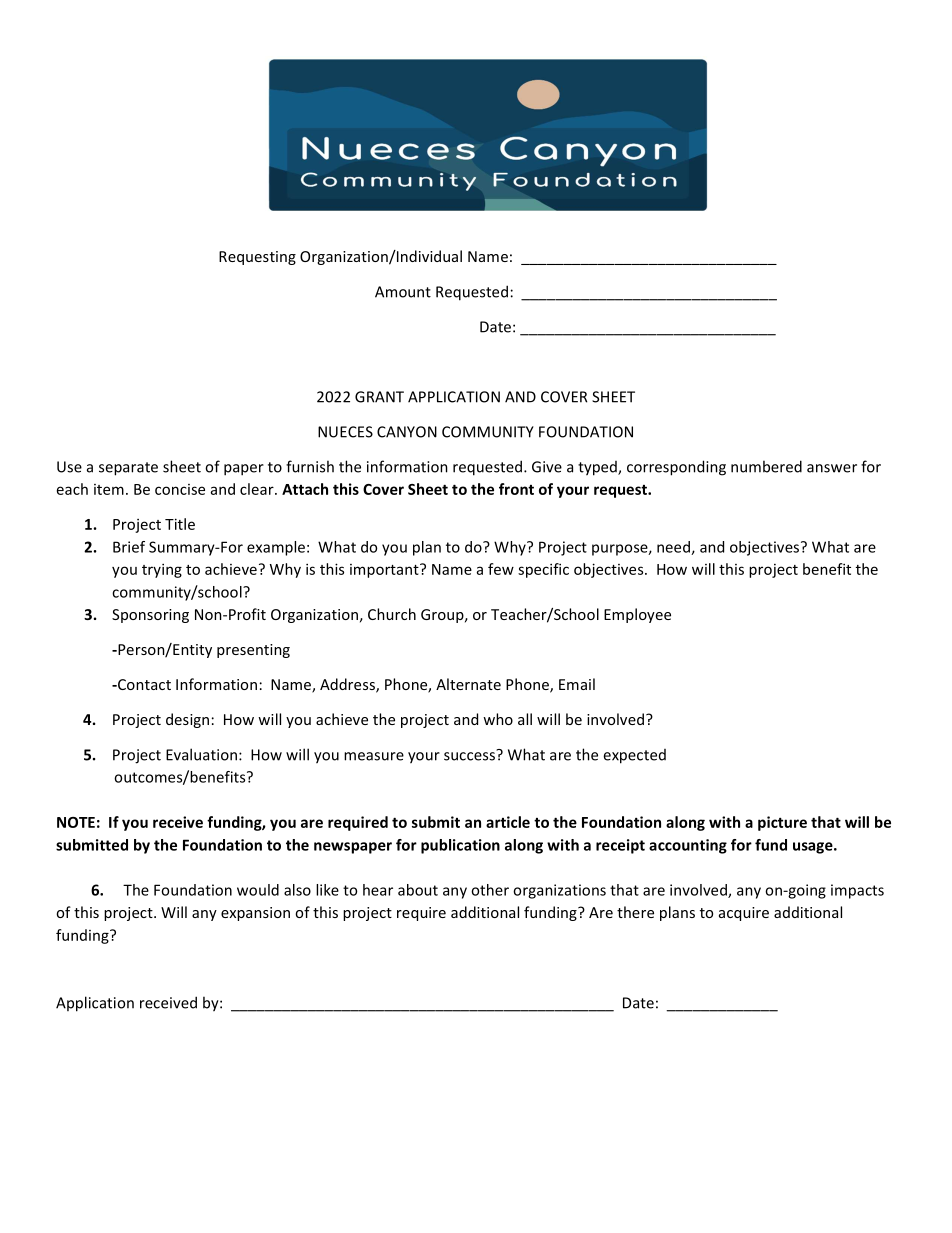 Image resolution: width=952 pixels, height=1233 pixels. What do you see at coordinates (258, 890) in the document?
I see `would` at bounding box center [258, 890].
